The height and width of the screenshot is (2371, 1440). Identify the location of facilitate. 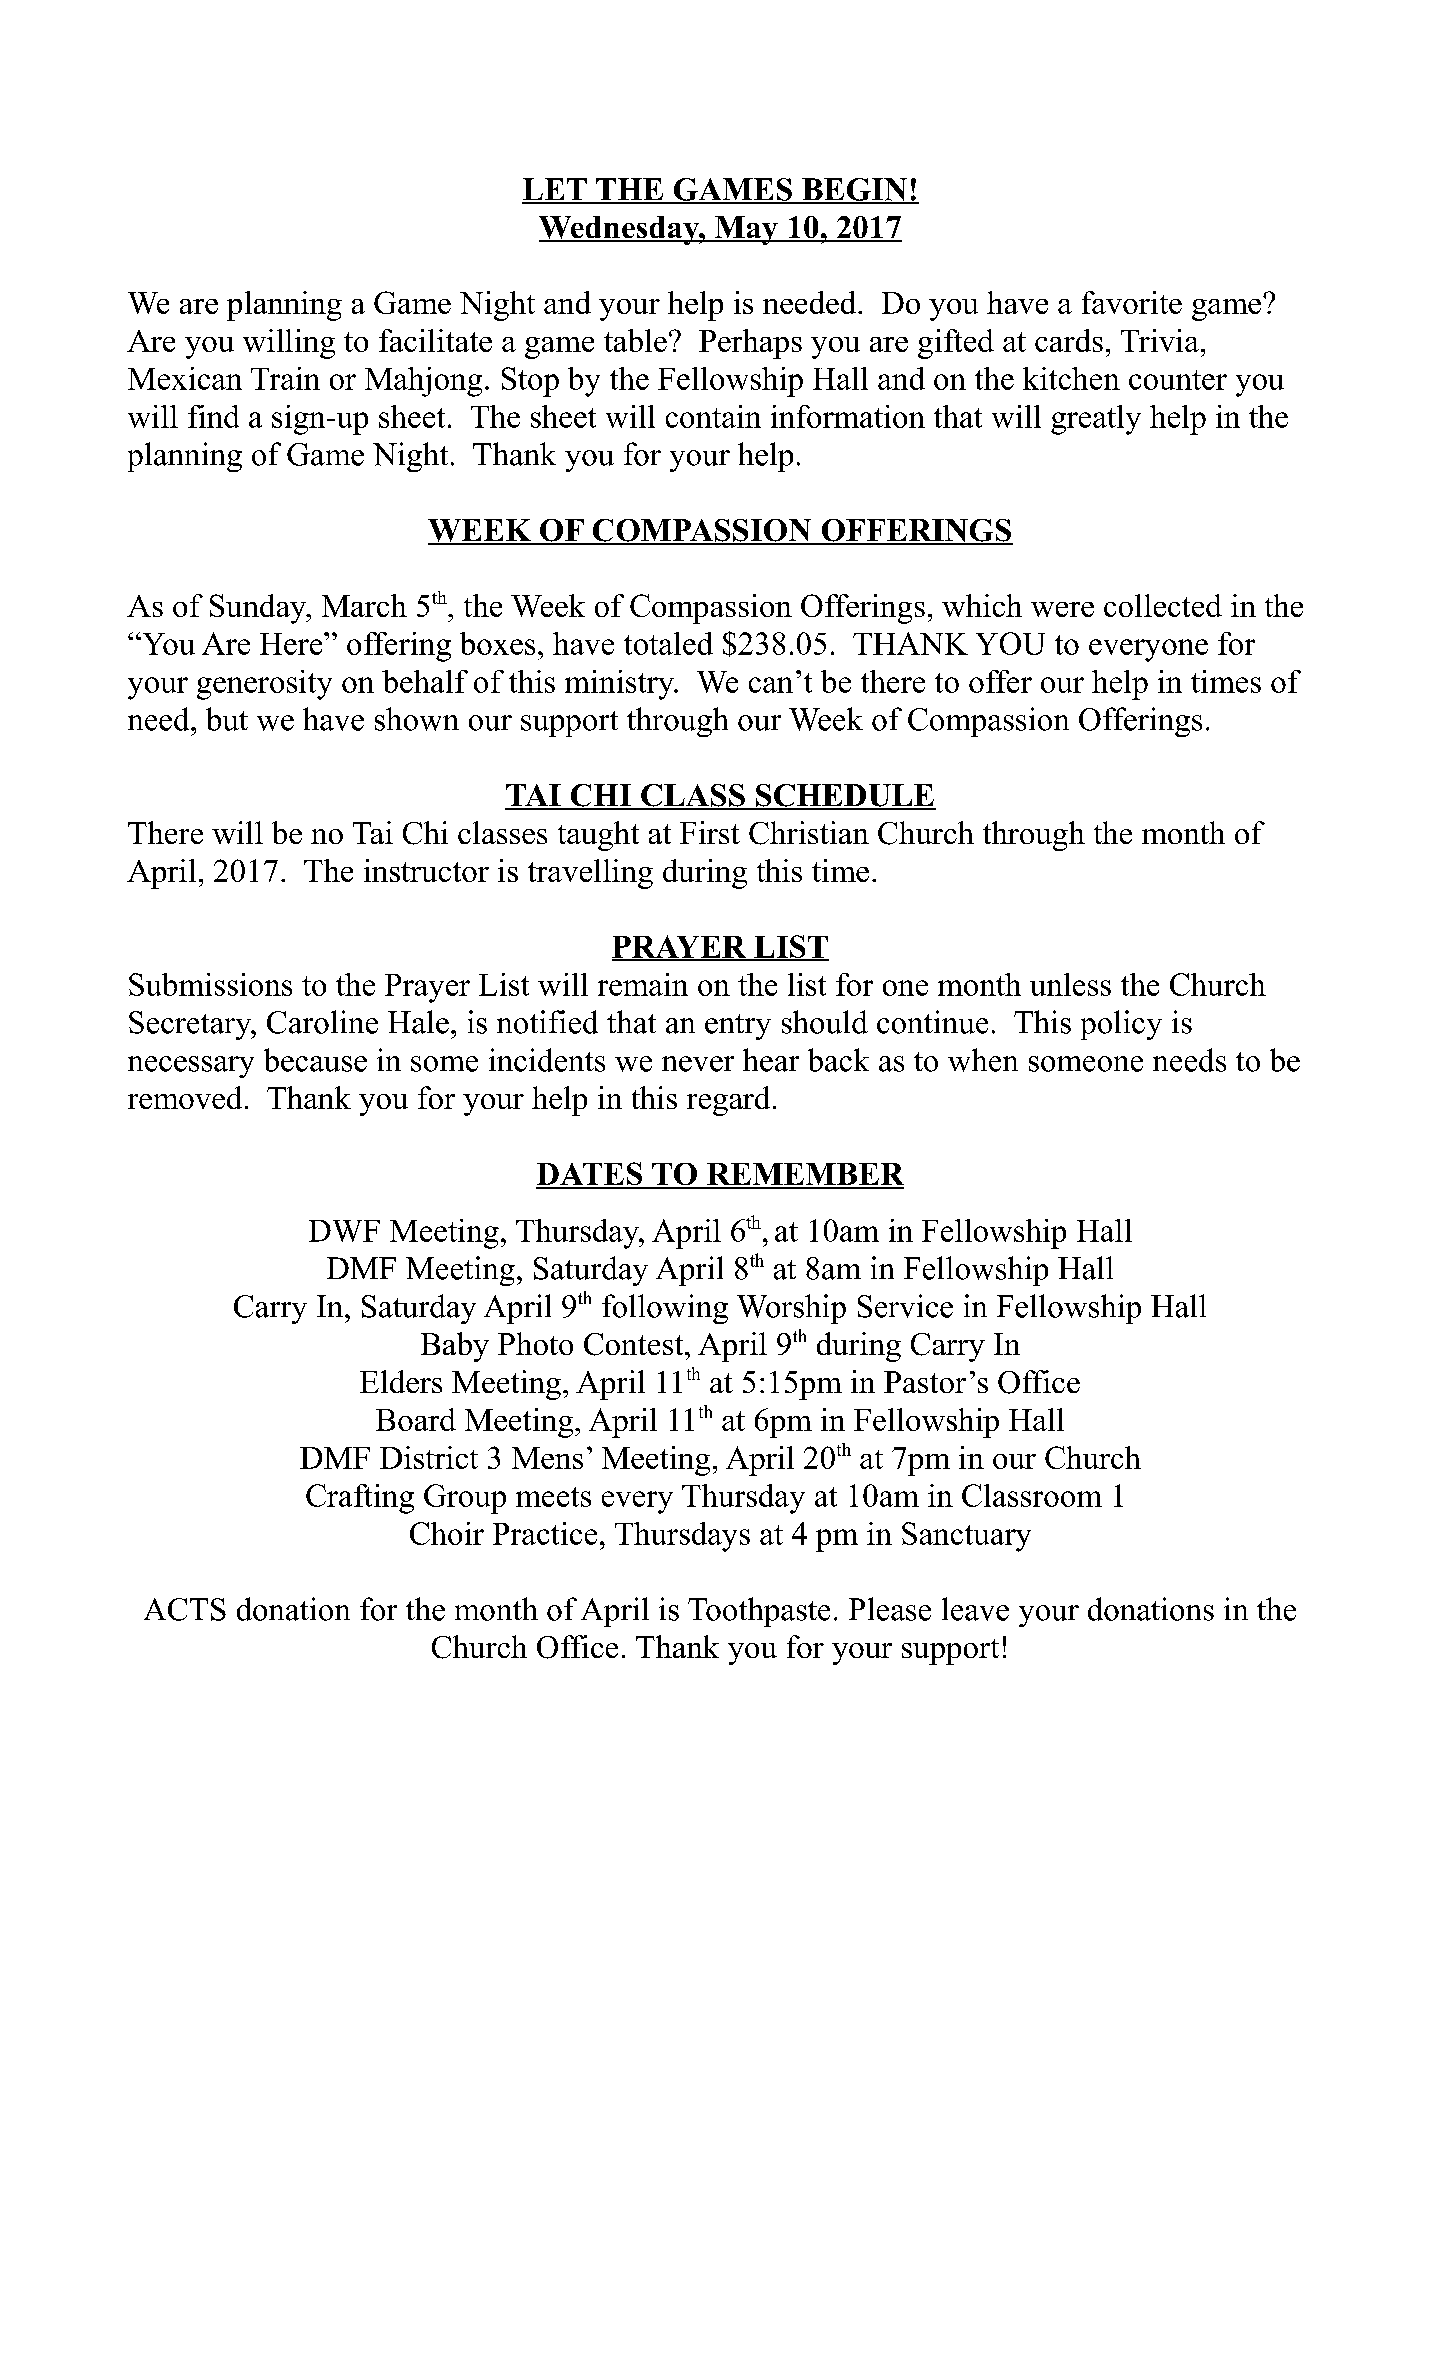
(435, 340).
